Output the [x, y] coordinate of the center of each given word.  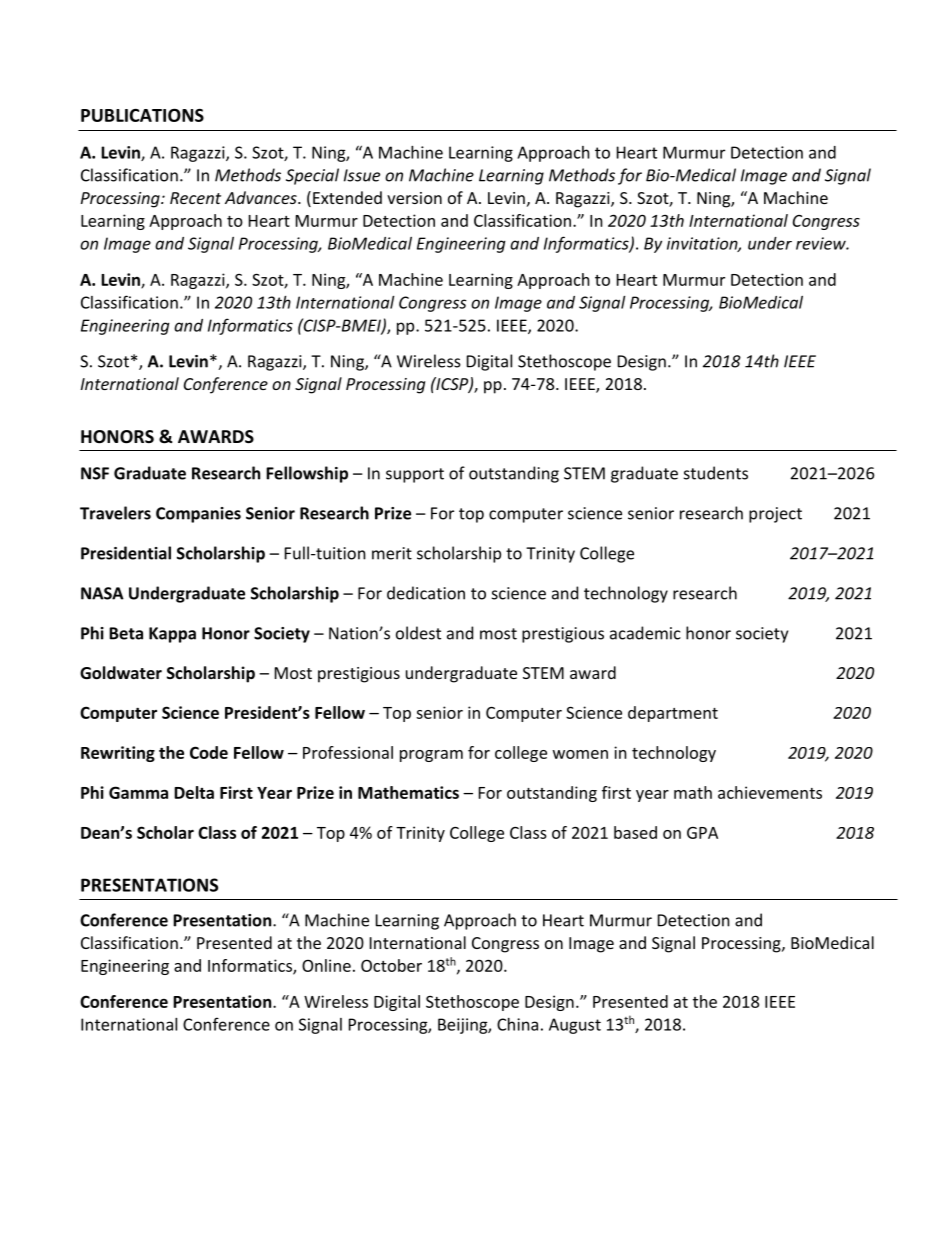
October [391, 965]
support [415, 475]
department [673, 714]
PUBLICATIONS [142, 115]
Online [326, 965]
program [431, 756]
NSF [95, 473]
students [716, 473]
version [414, 198]
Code [209, 752]
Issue [362, 175]
